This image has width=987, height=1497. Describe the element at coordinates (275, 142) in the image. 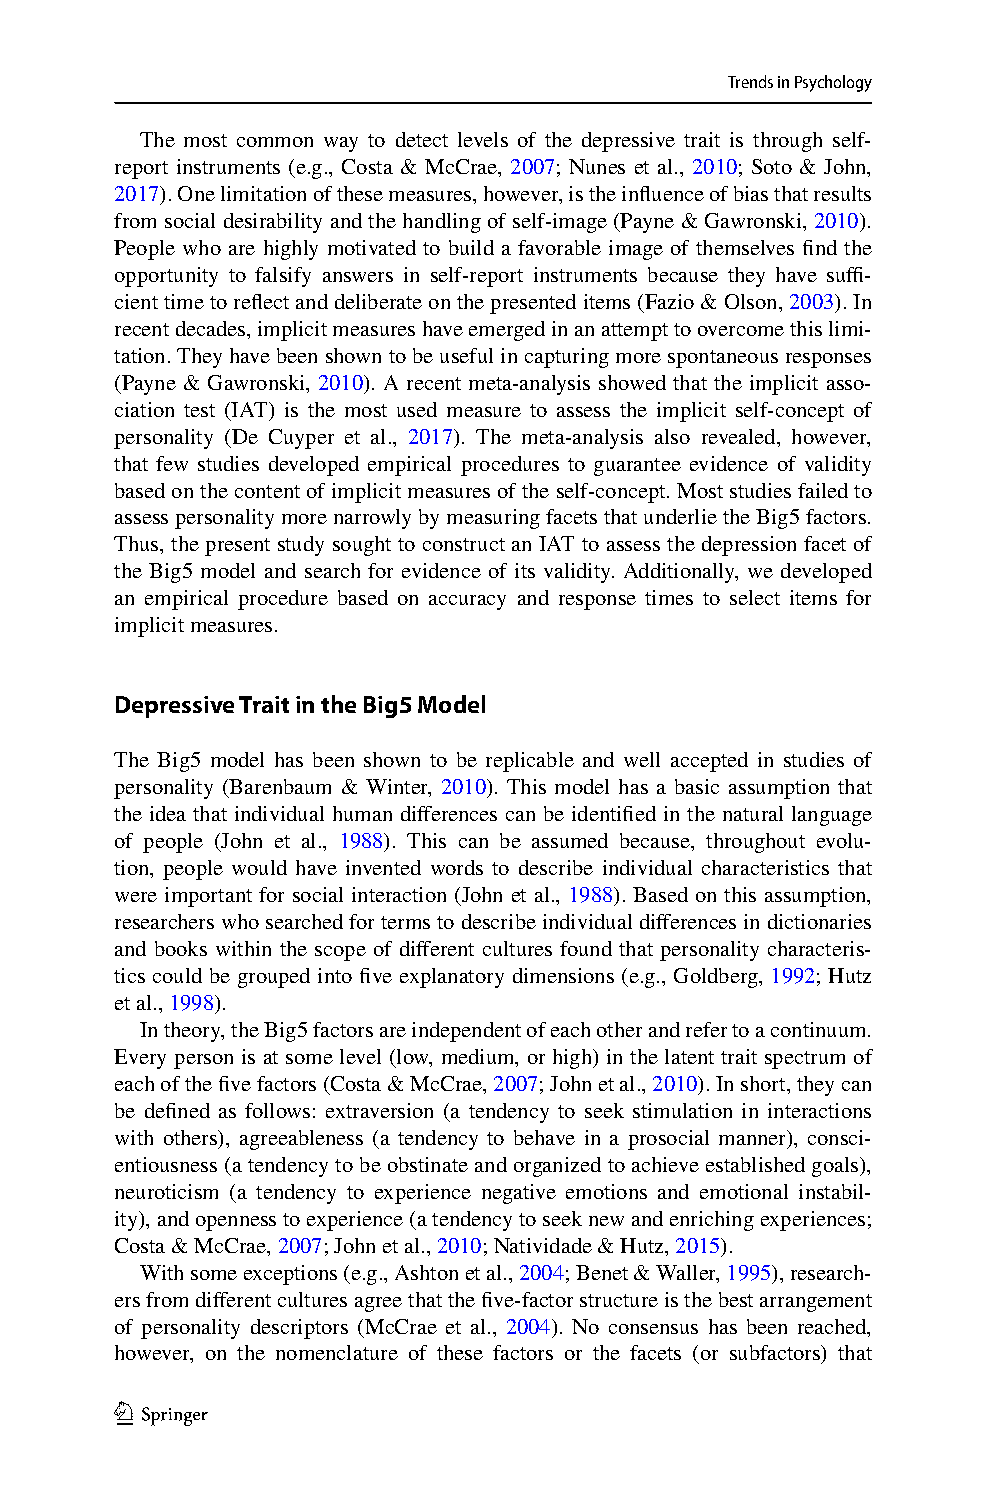

I see `common` at that location.
